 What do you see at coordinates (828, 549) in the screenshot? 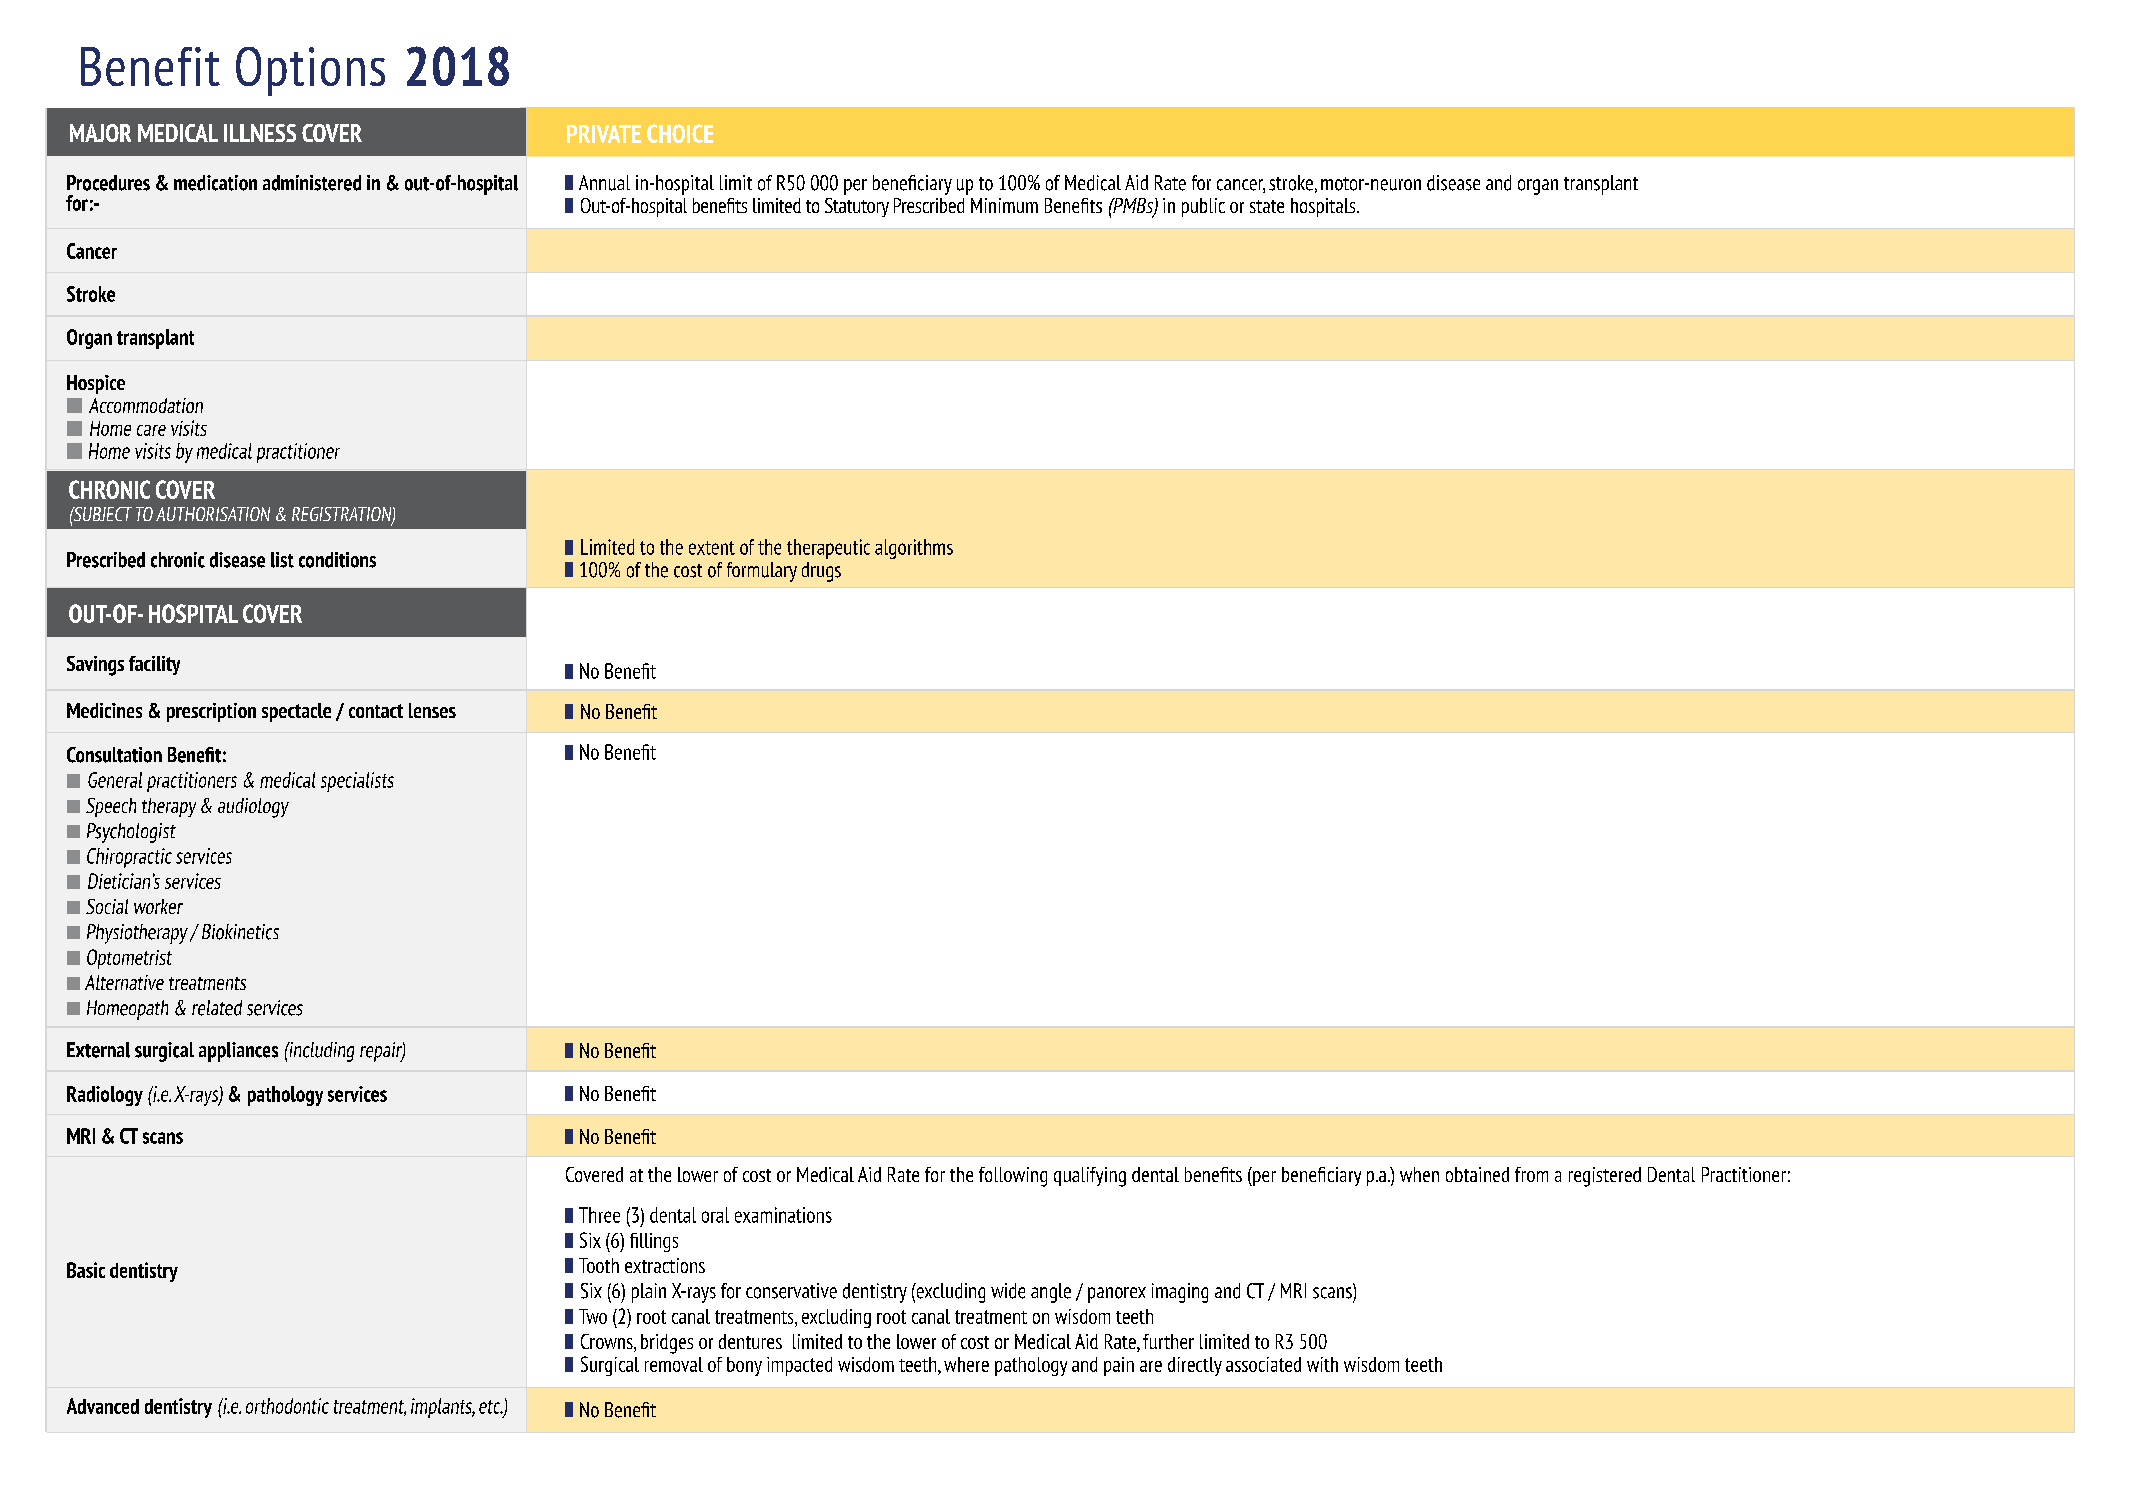
I see `therapeutic` at bounding box center [828, 549].
